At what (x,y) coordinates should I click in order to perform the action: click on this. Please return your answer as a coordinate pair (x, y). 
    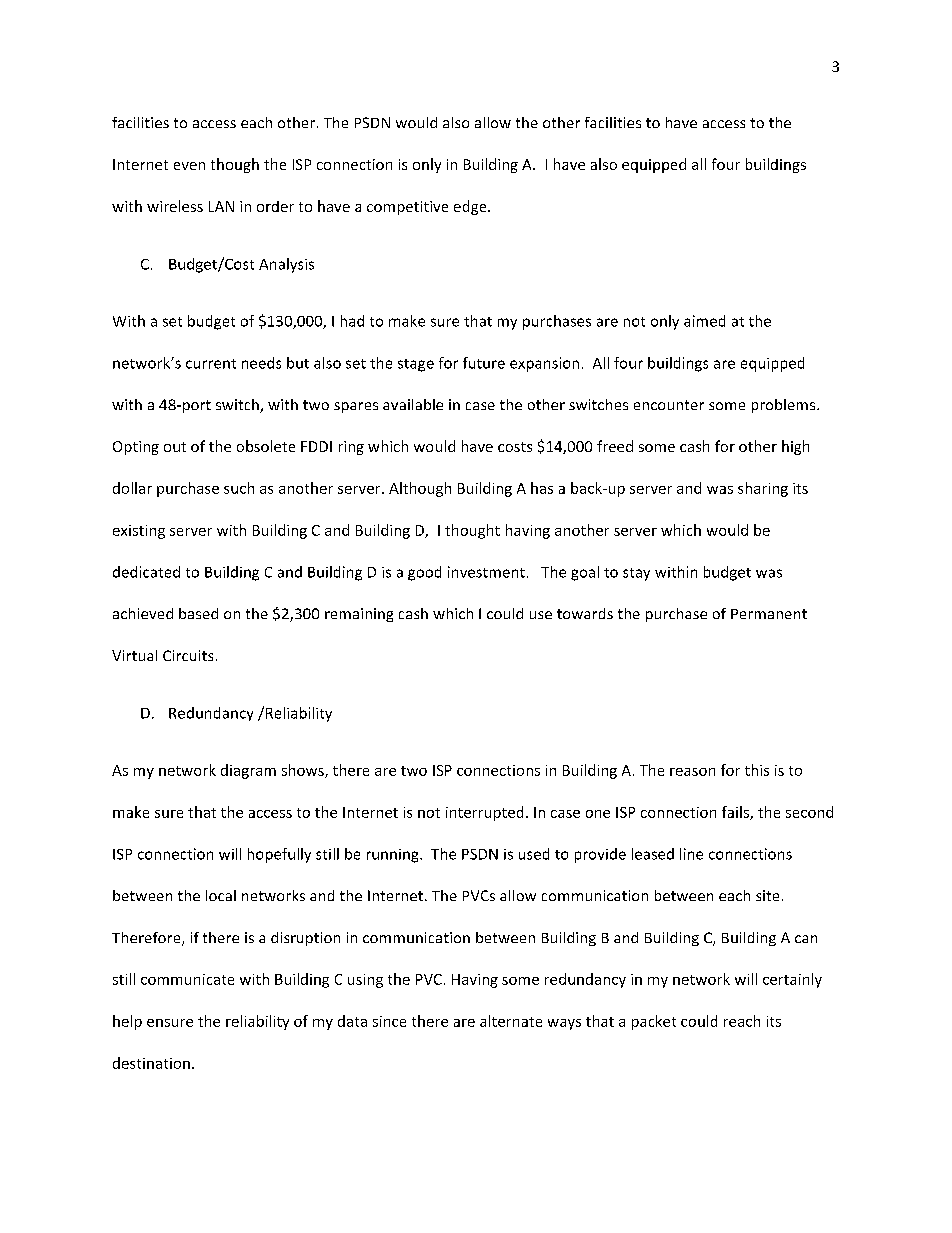
    Looking at the image, I should click on (757, 770).
